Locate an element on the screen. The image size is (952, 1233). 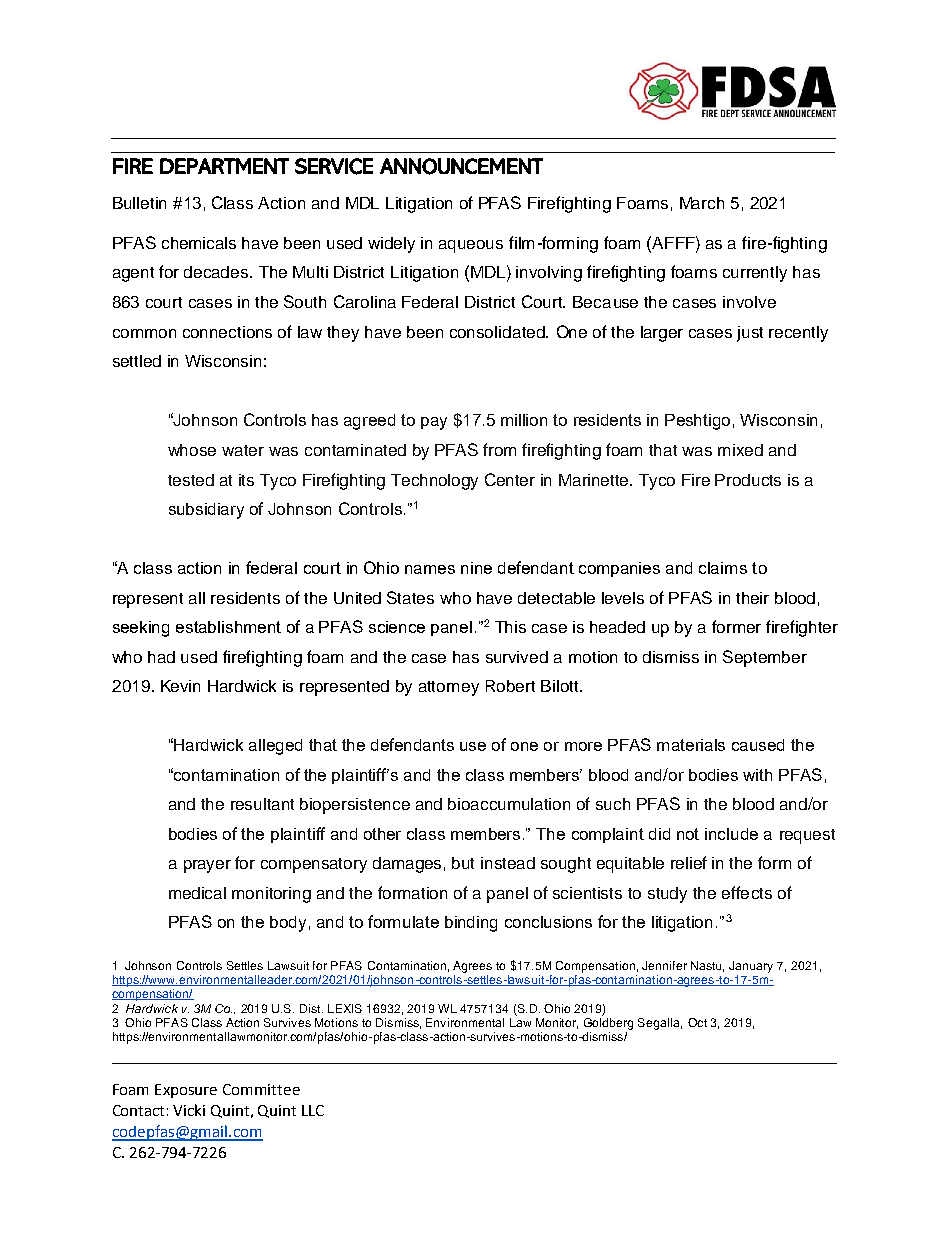
Goldberg is located at coordinates (608, 1024).
